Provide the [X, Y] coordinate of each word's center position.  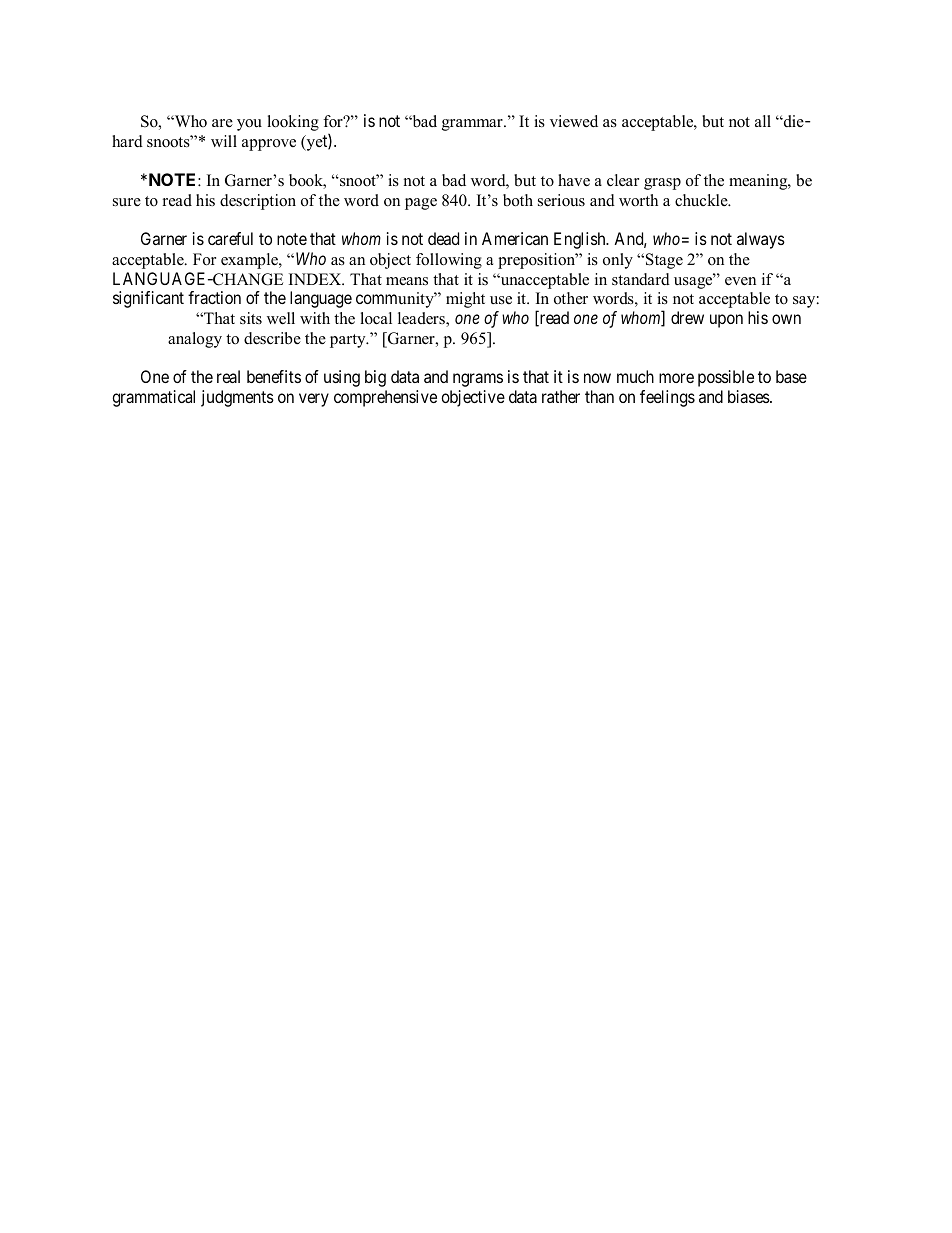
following [449, 261]
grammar [473, 125]
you [249, 125]
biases [749, 396]
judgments [237, 398]
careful [230, 238]
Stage [664, 261]
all [763, 121]
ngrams [478, 380]
